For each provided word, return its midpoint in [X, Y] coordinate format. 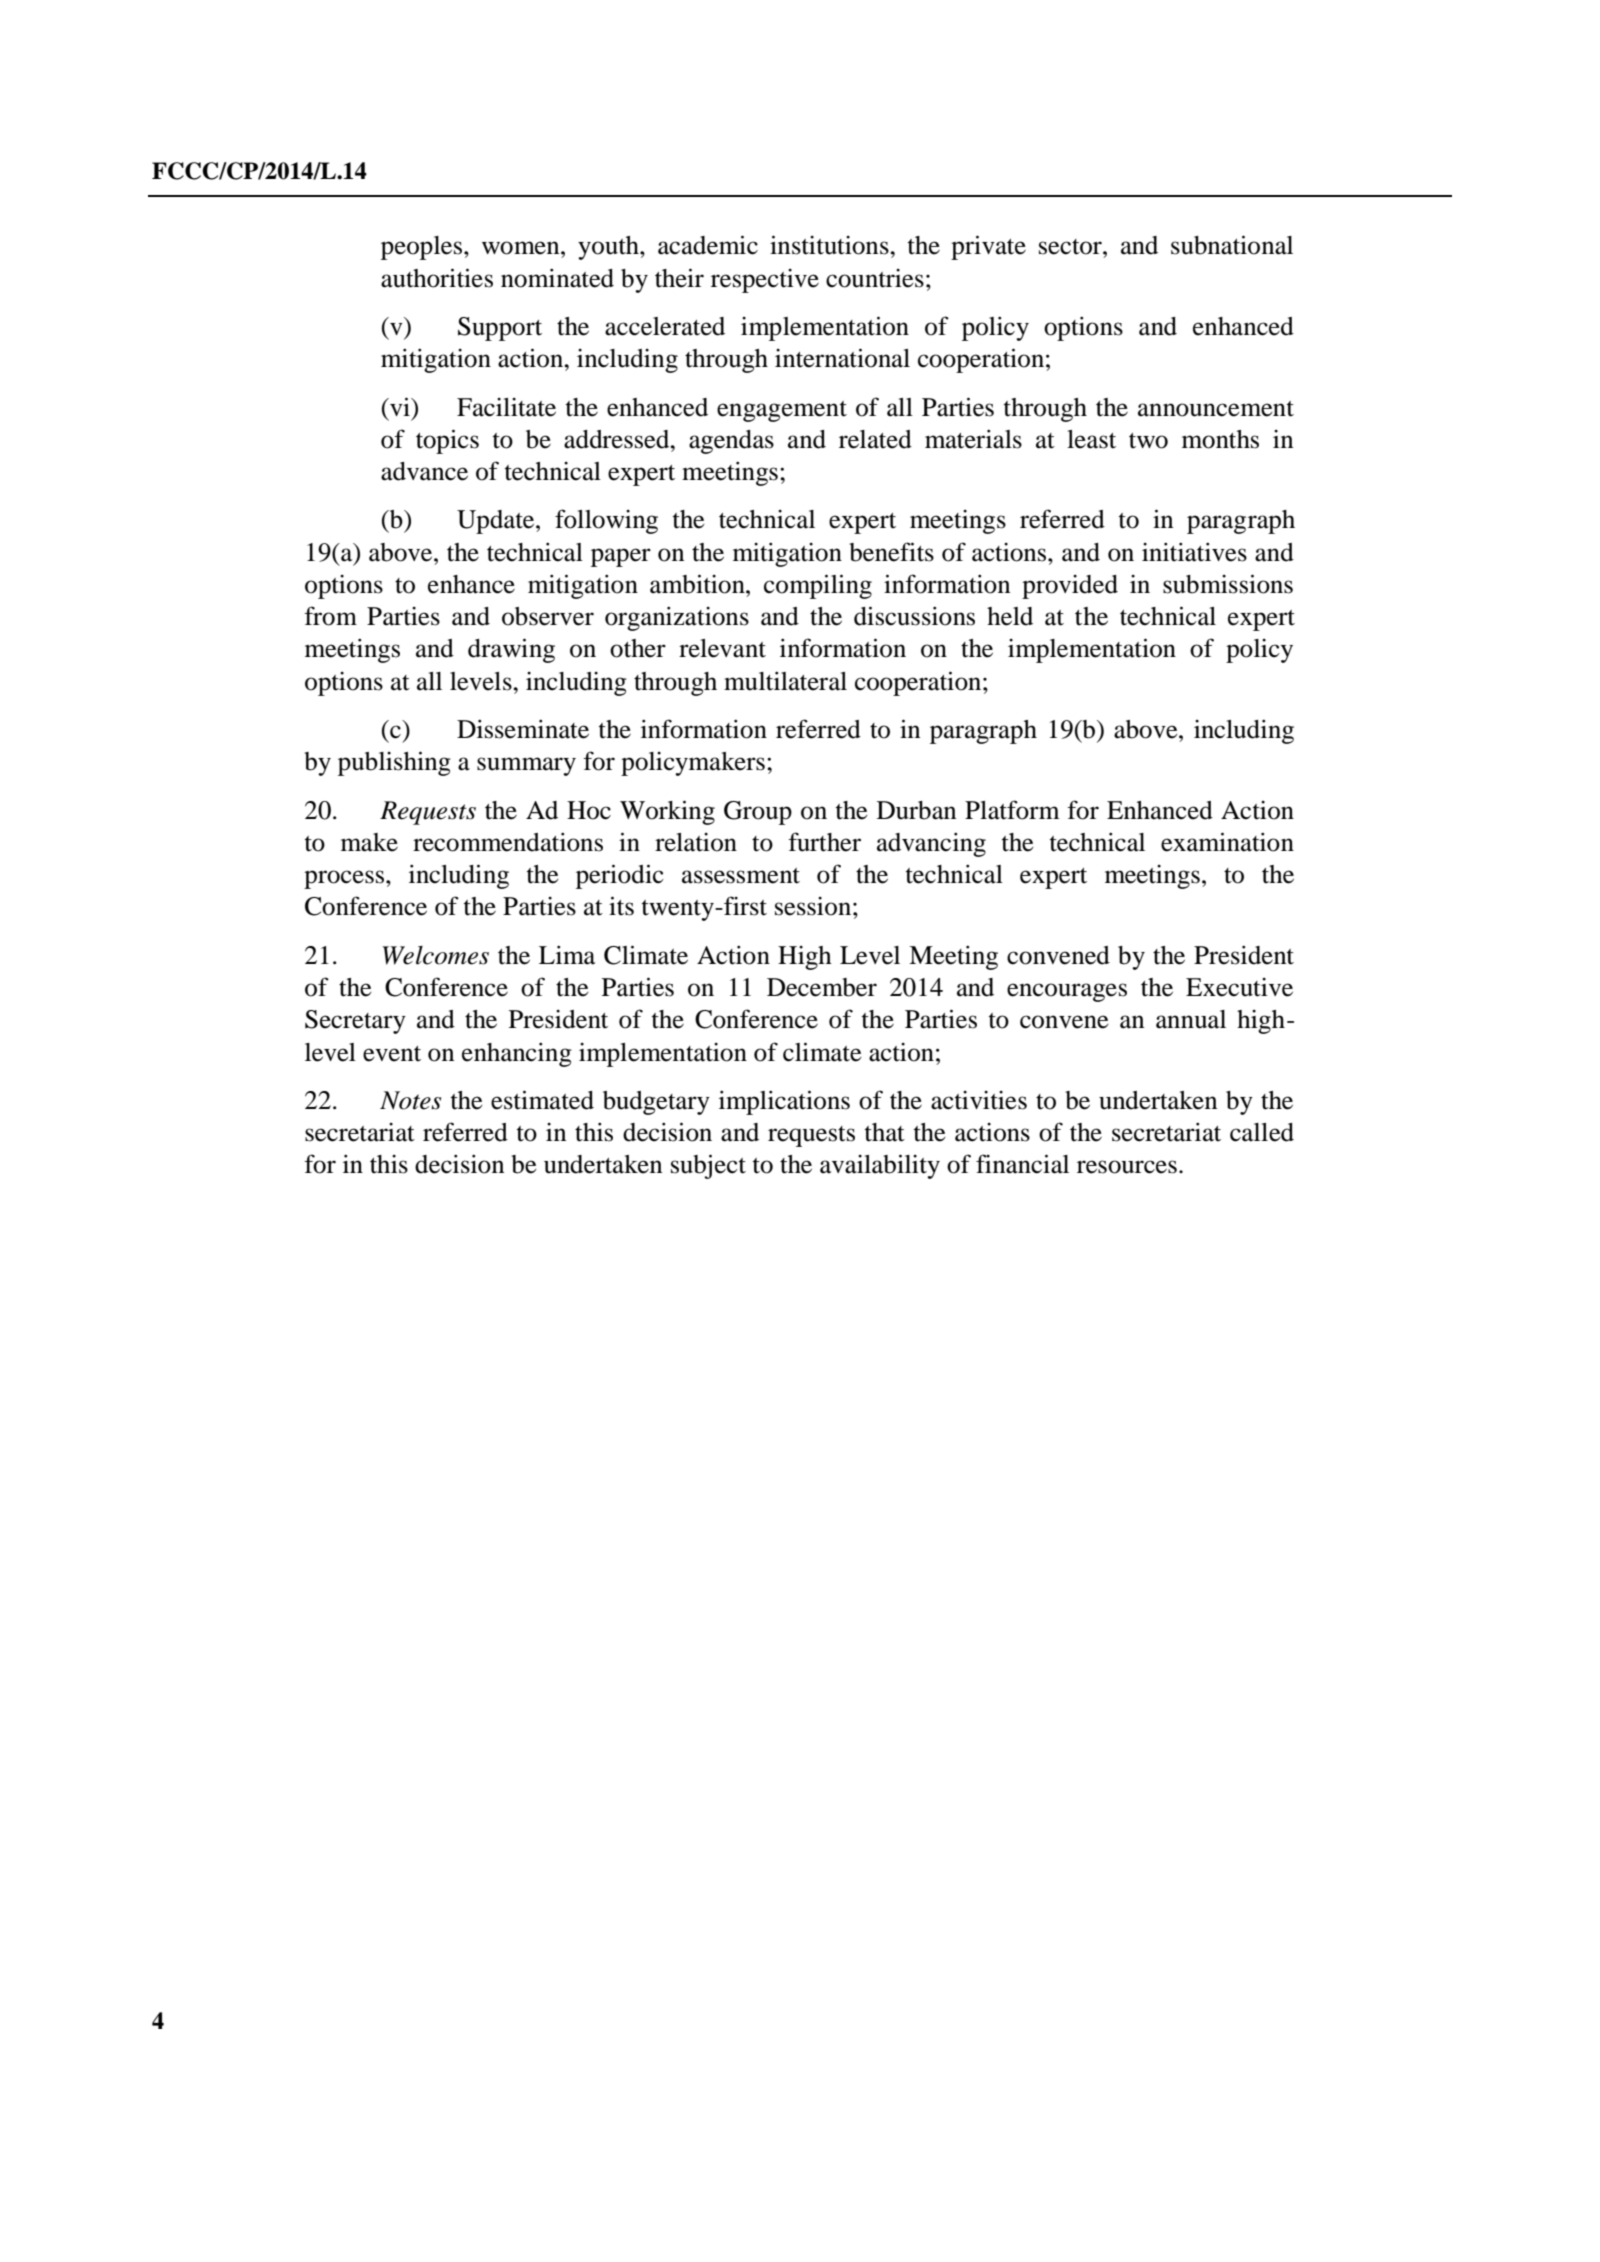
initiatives [1194, 552]
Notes [410, 1100]
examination [1227, 842]
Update [497, 522]
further [824, 842]
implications [784, 1102]
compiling [818, 586]
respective [765, 281]
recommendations [508, 842]
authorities [437, 278]
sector [1071, 247]
